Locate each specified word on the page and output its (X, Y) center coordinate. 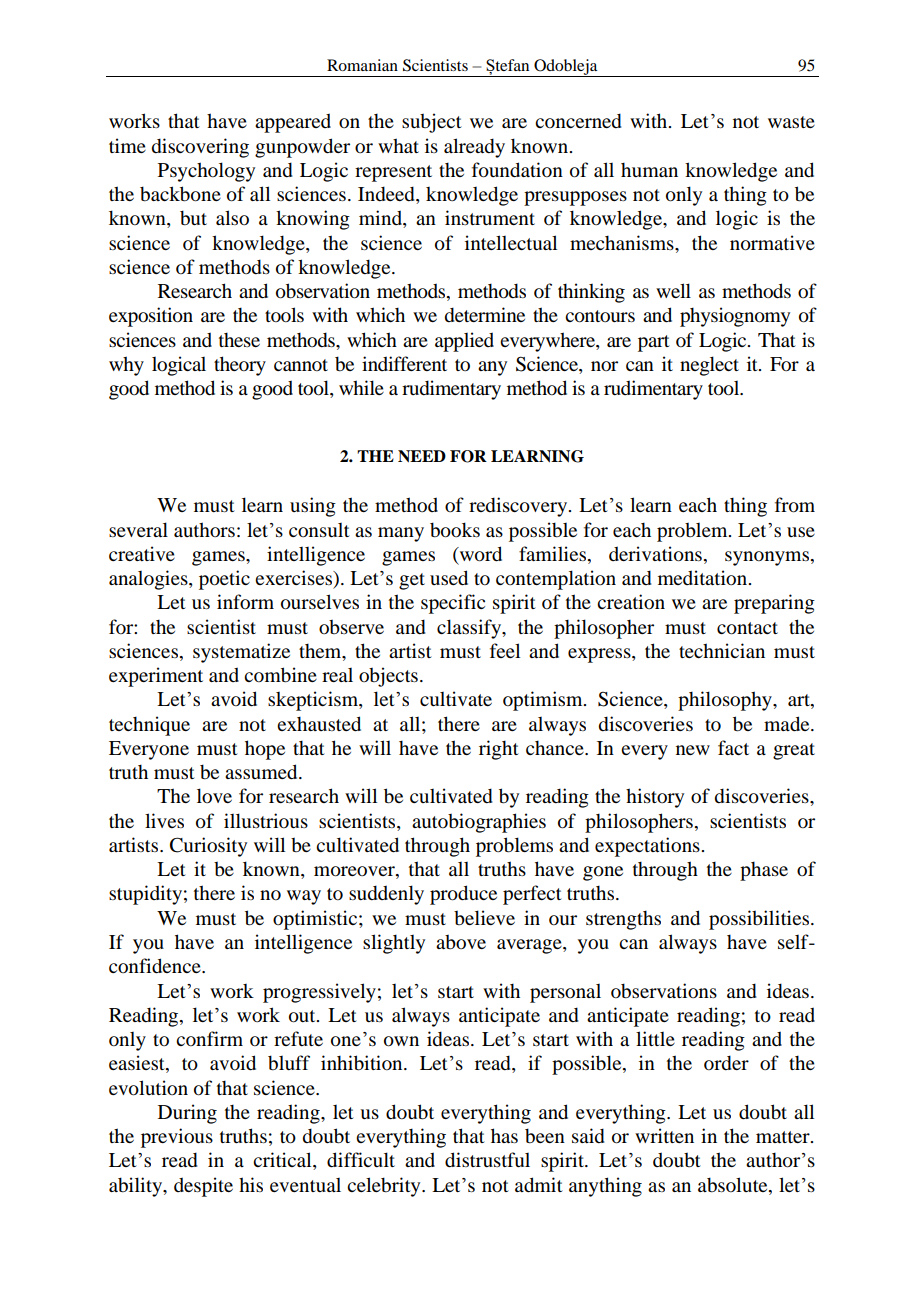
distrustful (487, 1160)
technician (722, 650)
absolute (734, 1185)
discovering (200, 148)
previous (177, 1138)
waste (791, 122)
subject (432, 123)
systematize (241, 653)
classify (470, 629)
